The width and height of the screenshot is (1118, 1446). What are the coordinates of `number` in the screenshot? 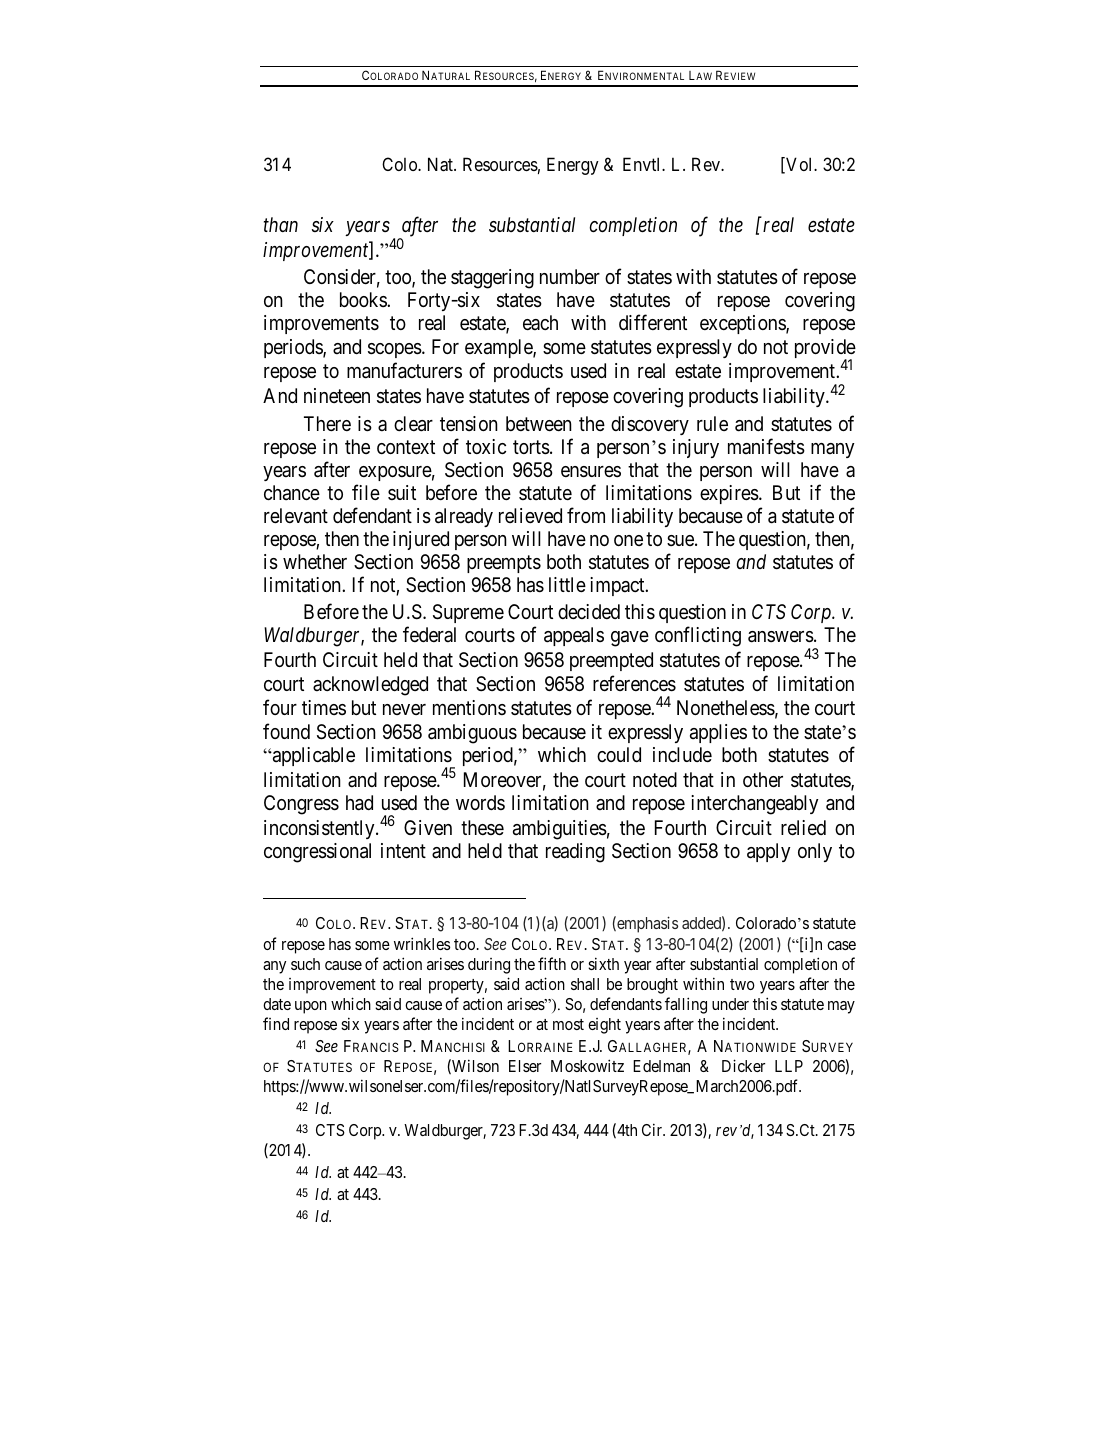 It's located at (570, 276).
